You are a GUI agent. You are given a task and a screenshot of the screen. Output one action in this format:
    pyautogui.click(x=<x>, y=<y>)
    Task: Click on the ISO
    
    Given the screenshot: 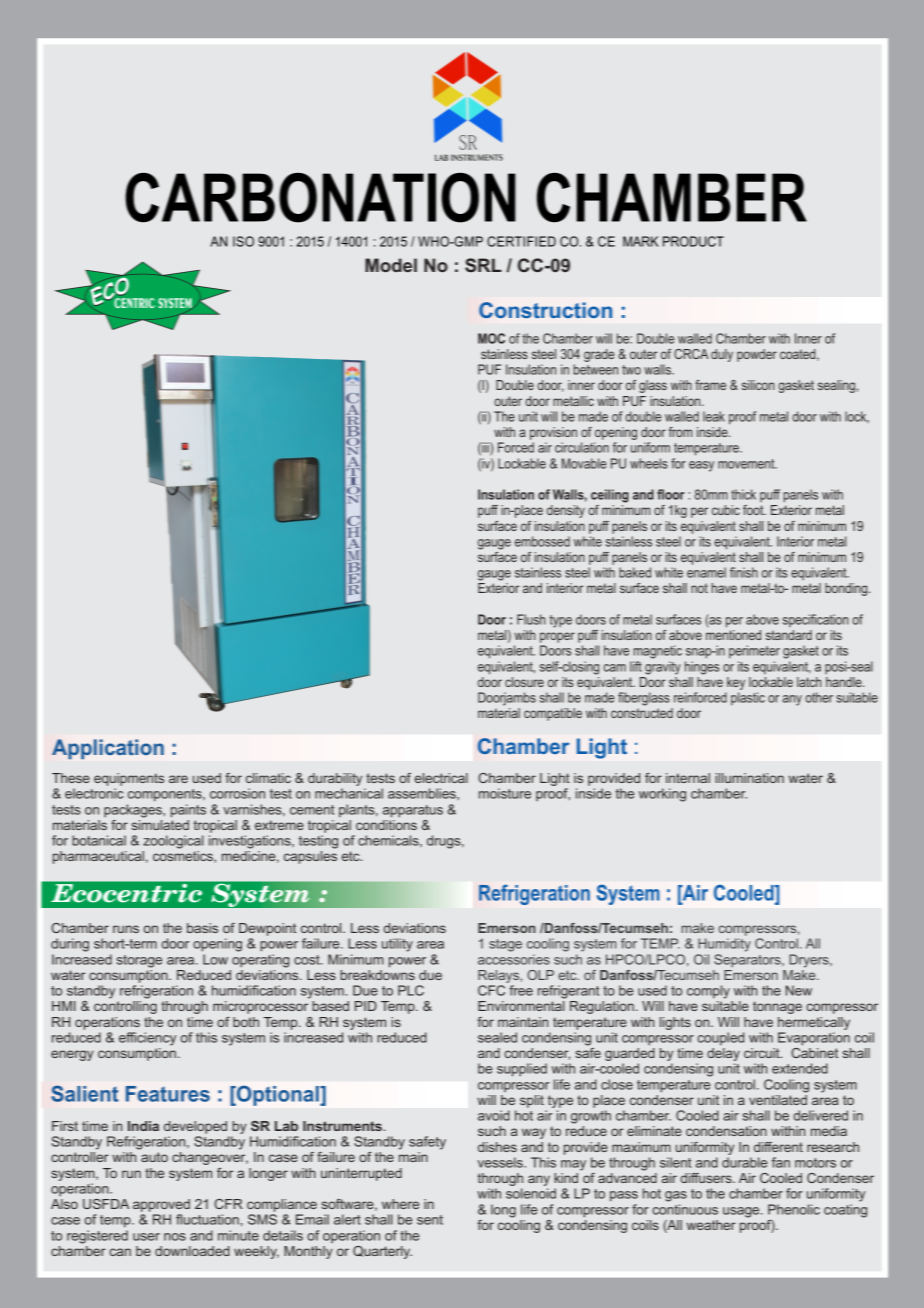 What is the action you would take?
    pyautogui.click(x=243, y=241)
